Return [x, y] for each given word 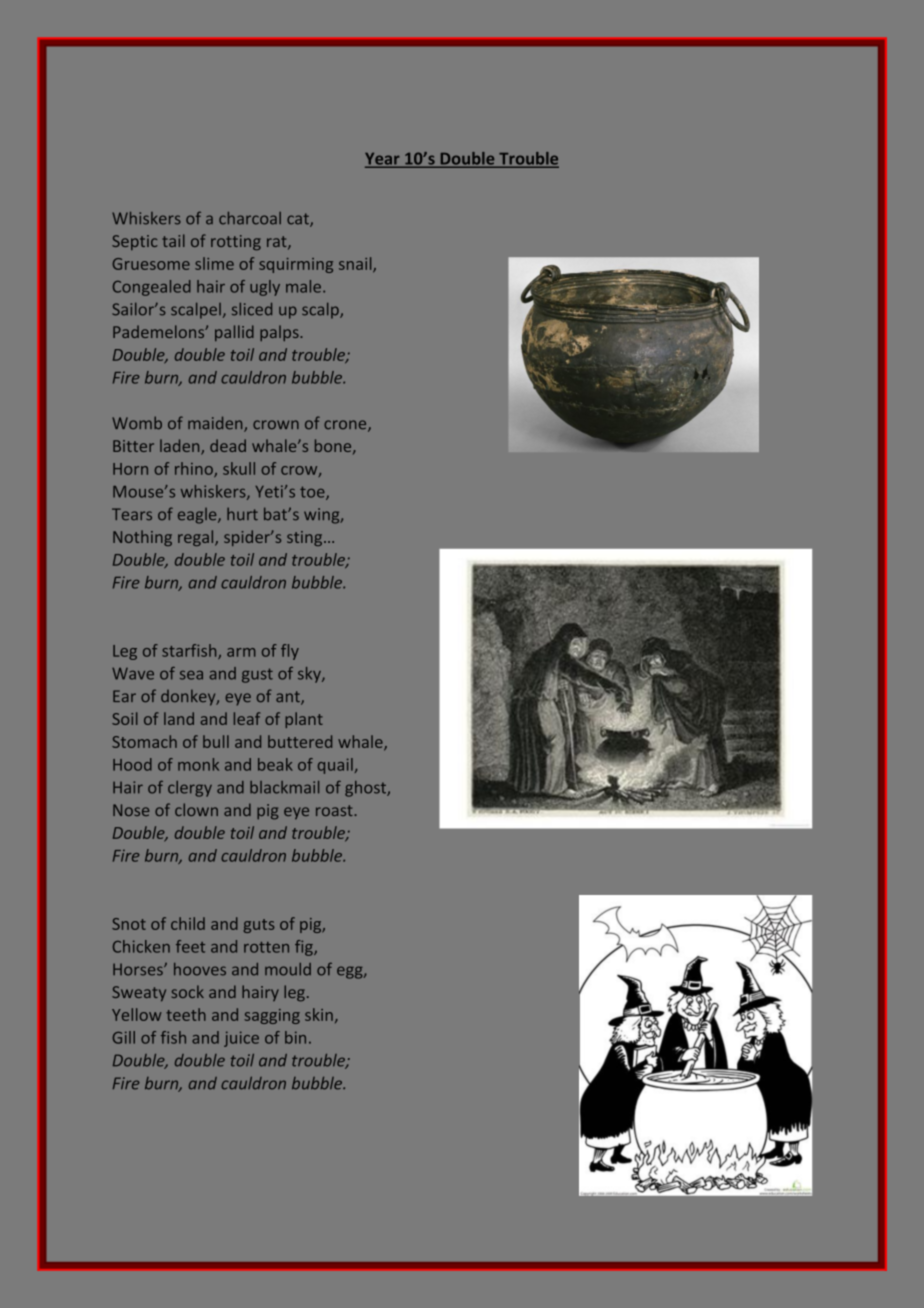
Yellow [136, 1014]
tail [173, 240]
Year [383, 160]
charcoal [250, 218]
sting [306, 538]
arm [241, 652]
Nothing [142, 538]
